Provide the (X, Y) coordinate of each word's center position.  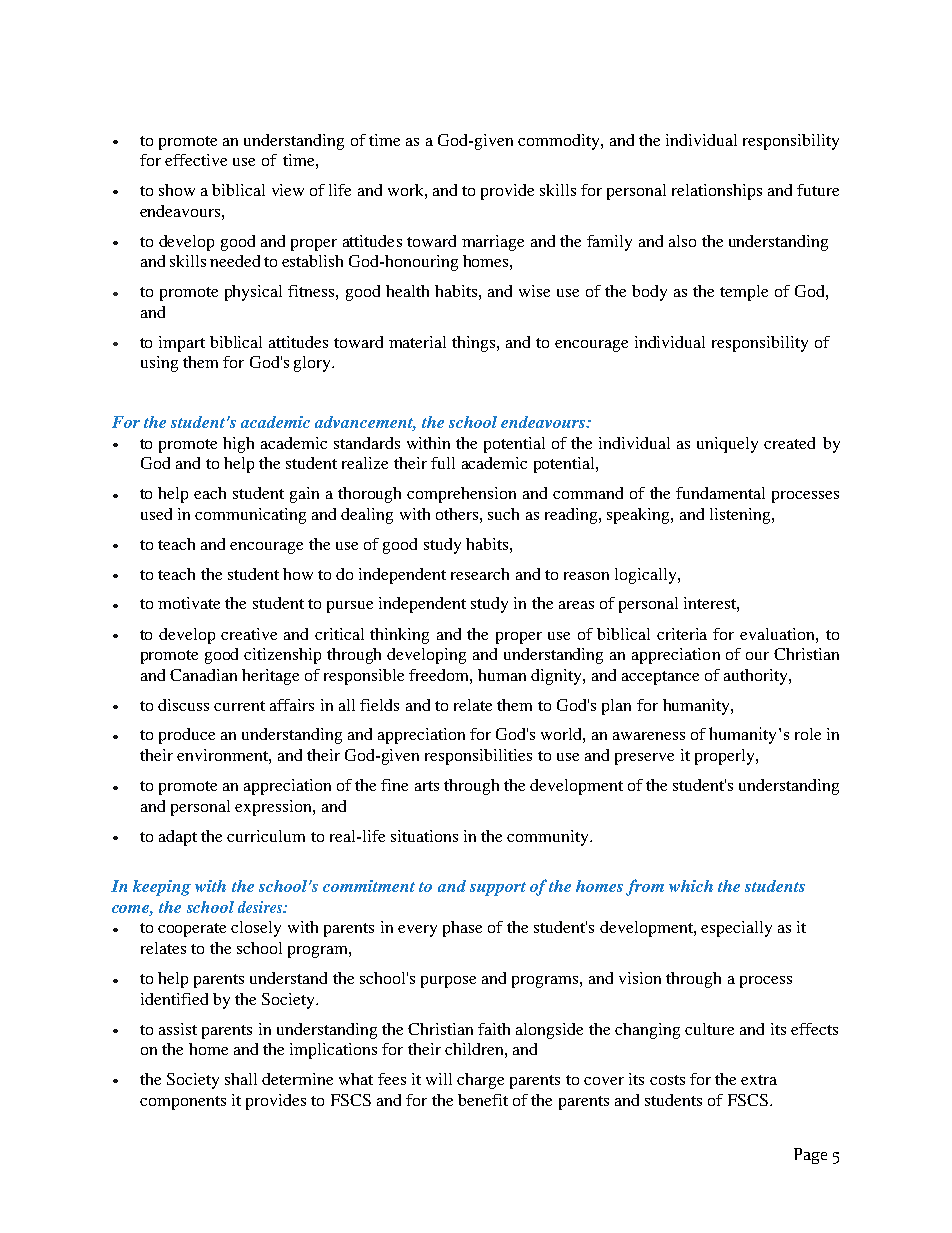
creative (249, 634)
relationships (717, 192)
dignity (557, 677)
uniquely (727, 445)
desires (261, 907)
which (691, 886)
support (498, 889)
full (443, 463)
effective (196, 160)
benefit (483, 1100)
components (183, 1103)
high (238, 445)
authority (757, 677)
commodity (560, 142)
